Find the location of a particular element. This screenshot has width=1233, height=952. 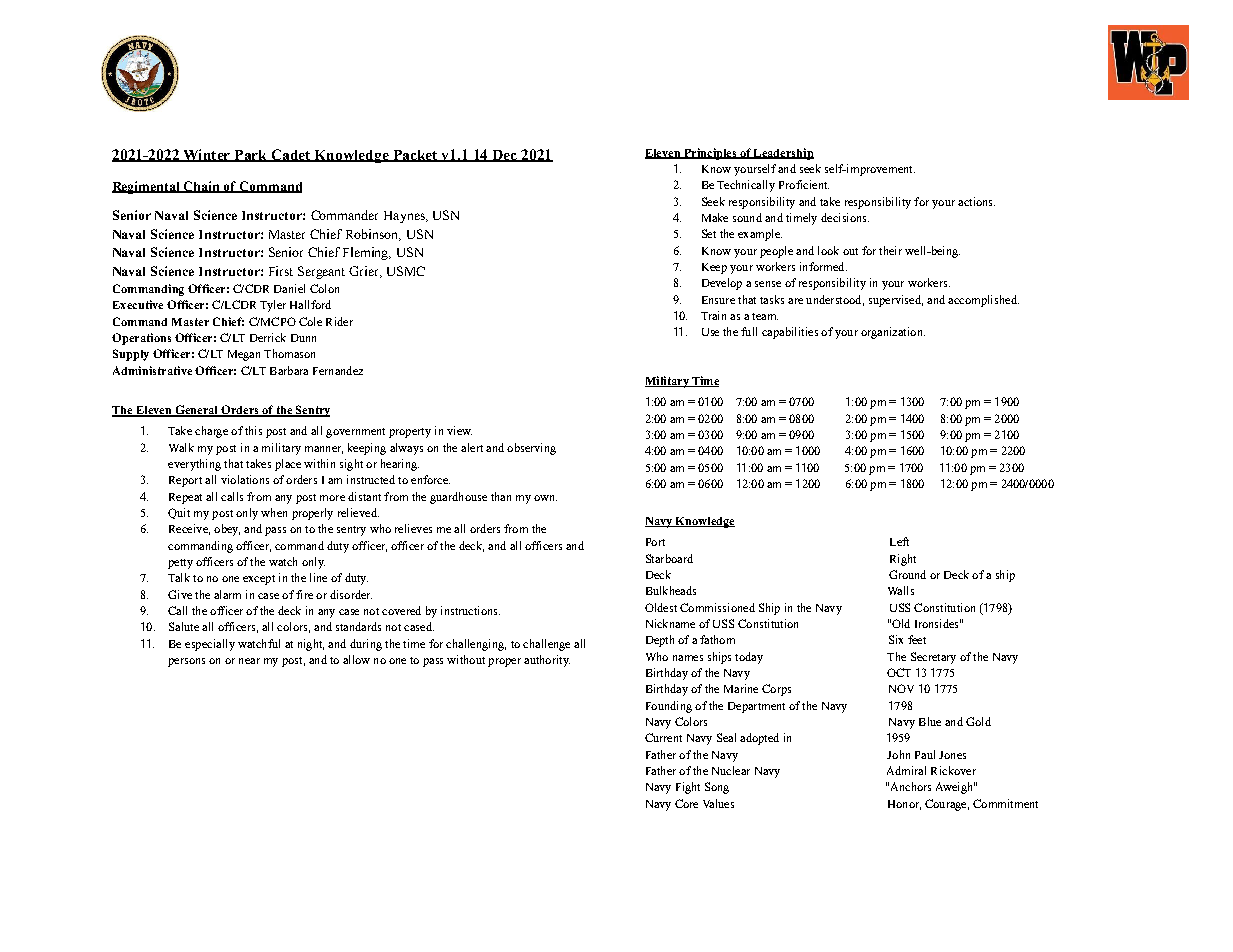

Proficient is located at coordinates (804, 184).
